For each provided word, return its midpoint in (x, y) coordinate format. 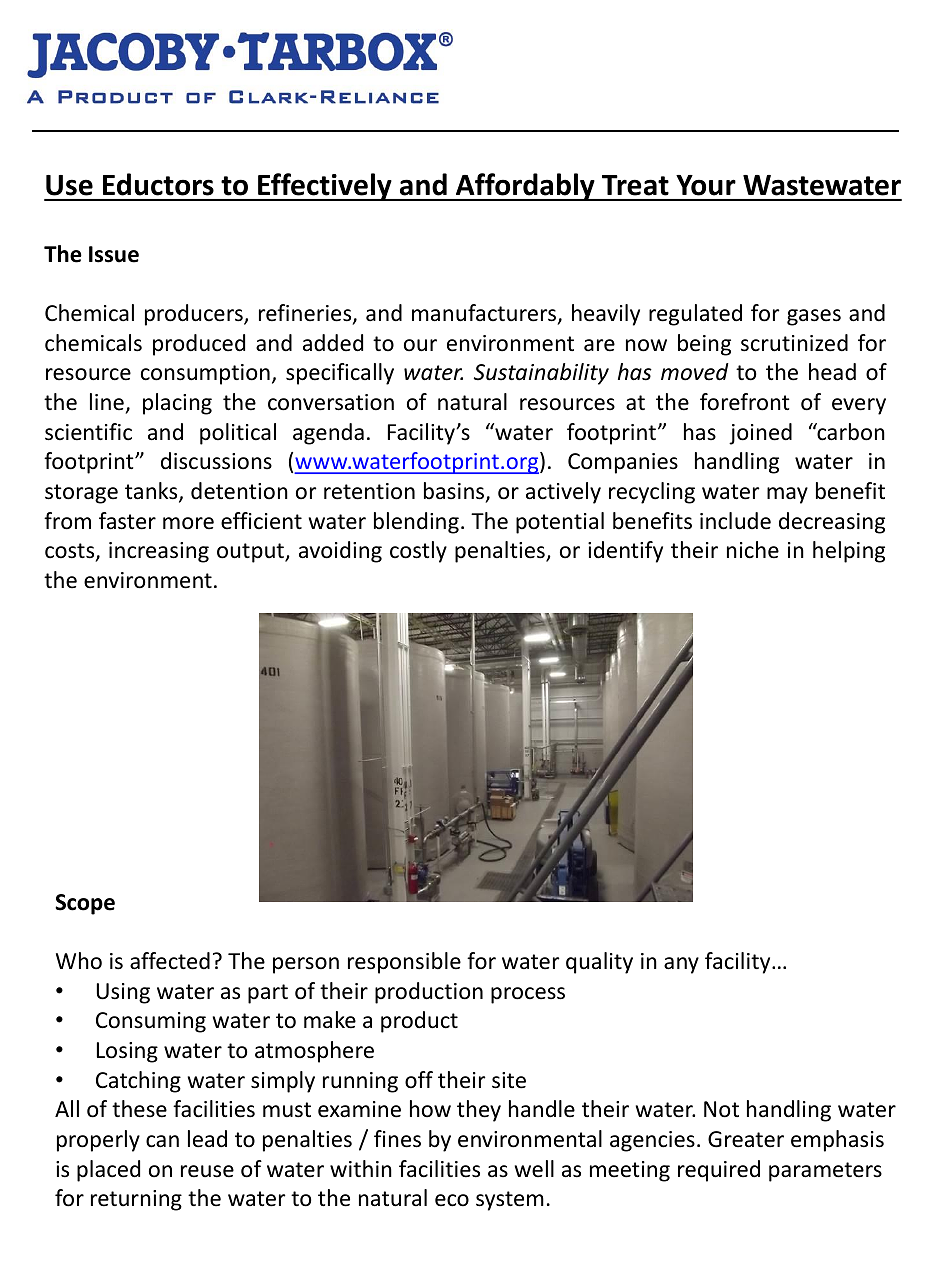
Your (706, 185)
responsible (404, 963)
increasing (159, 552)
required (719, 1171)
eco (452, 1200)
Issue (114, 254)
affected (170, 961)
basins (455, 492)
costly (418, 552)
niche (753, 550)
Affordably (525, 187)
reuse (207, 1171)
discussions (216, 461)
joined (760, 434)
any (681, 965)
